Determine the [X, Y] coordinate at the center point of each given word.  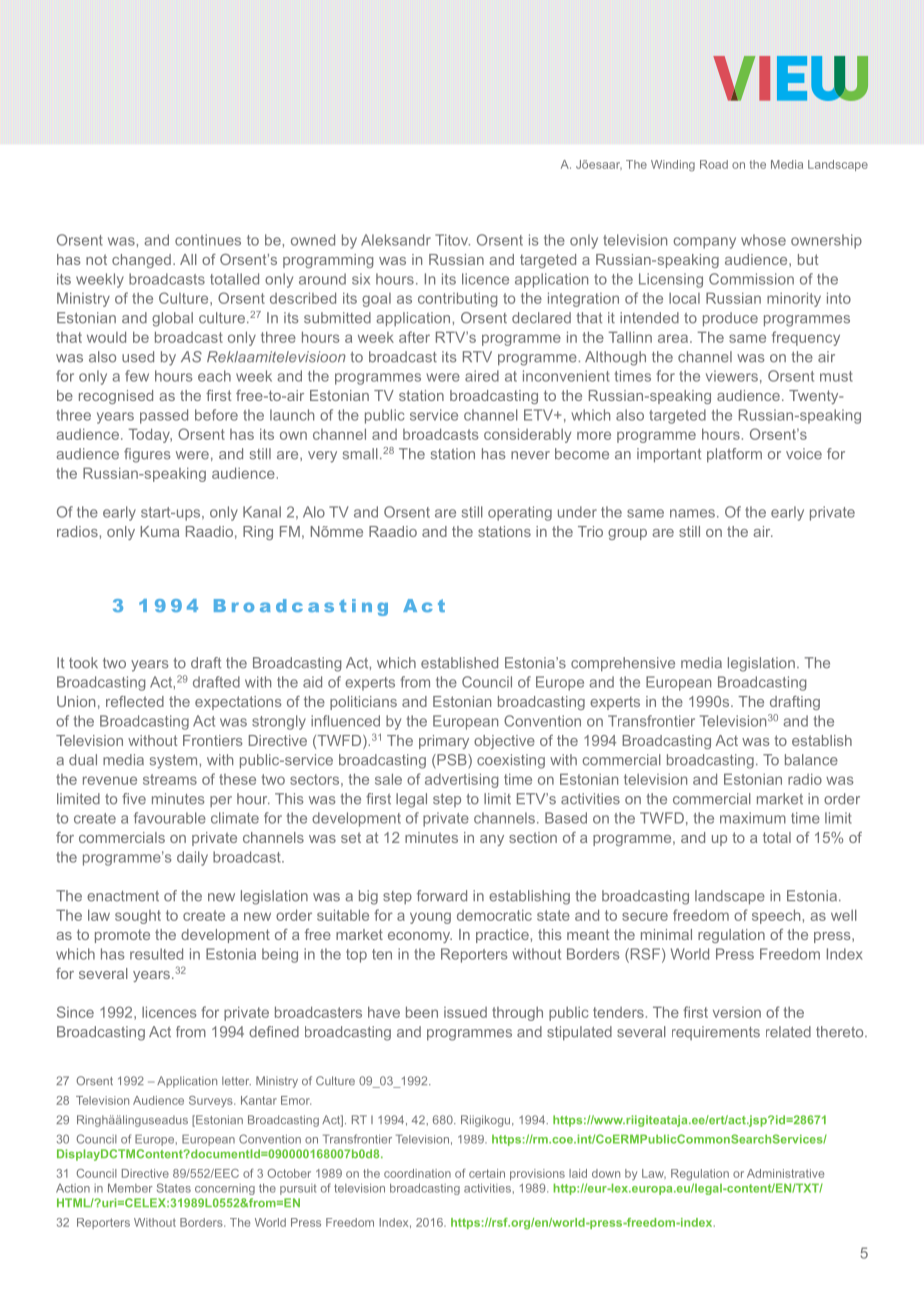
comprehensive [623, 664]
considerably [527, 435]
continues [208, 240]
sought [138, 917]
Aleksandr [396, 240]
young [430, 918]
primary [444, 742]
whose [763, 240]
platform [734, 455]
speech [776, 916]
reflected [135, 701]
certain [487, 1173]
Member [130, 1188]
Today [150, 435]
